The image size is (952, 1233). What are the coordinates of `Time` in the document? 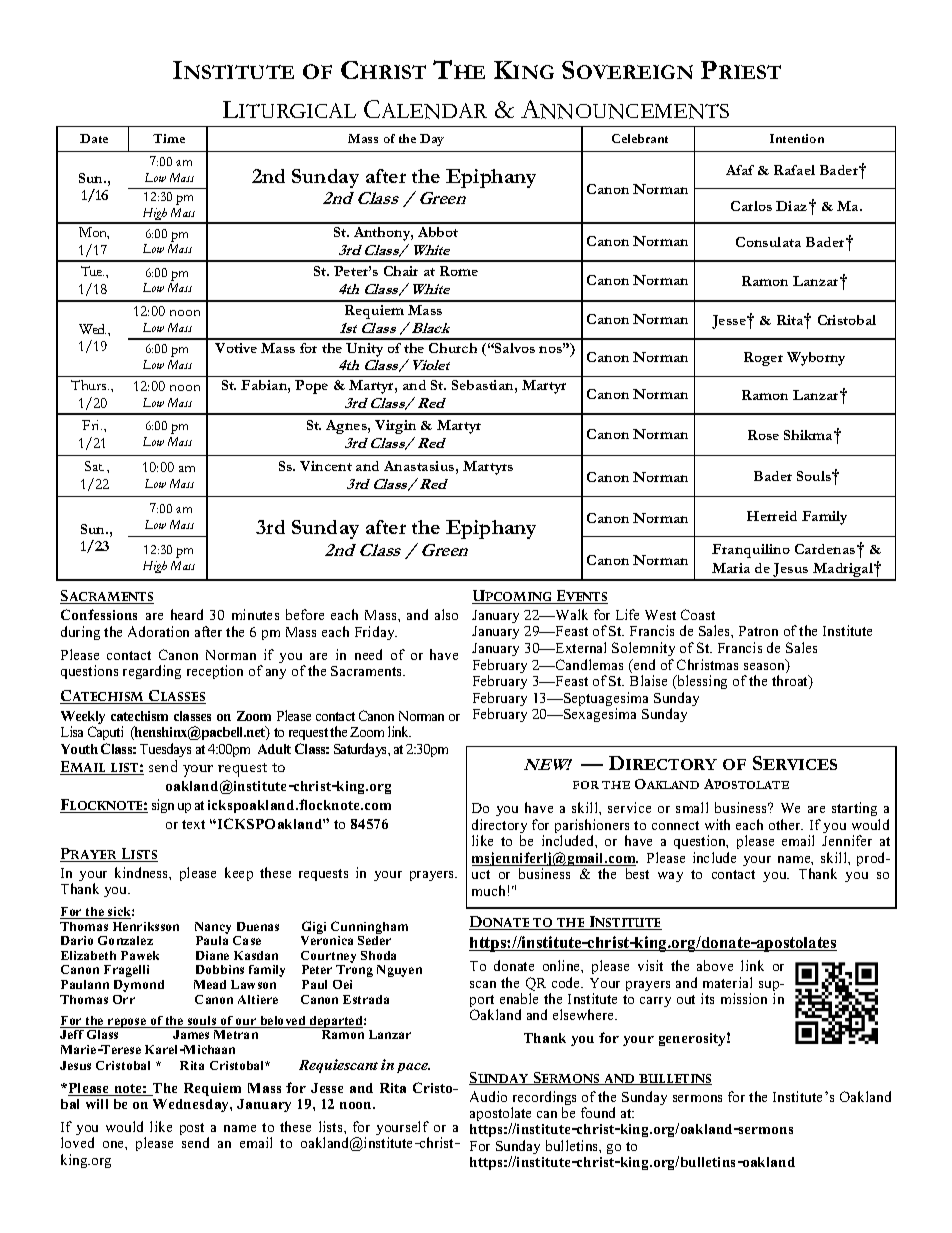 It's located at (169, 138).
